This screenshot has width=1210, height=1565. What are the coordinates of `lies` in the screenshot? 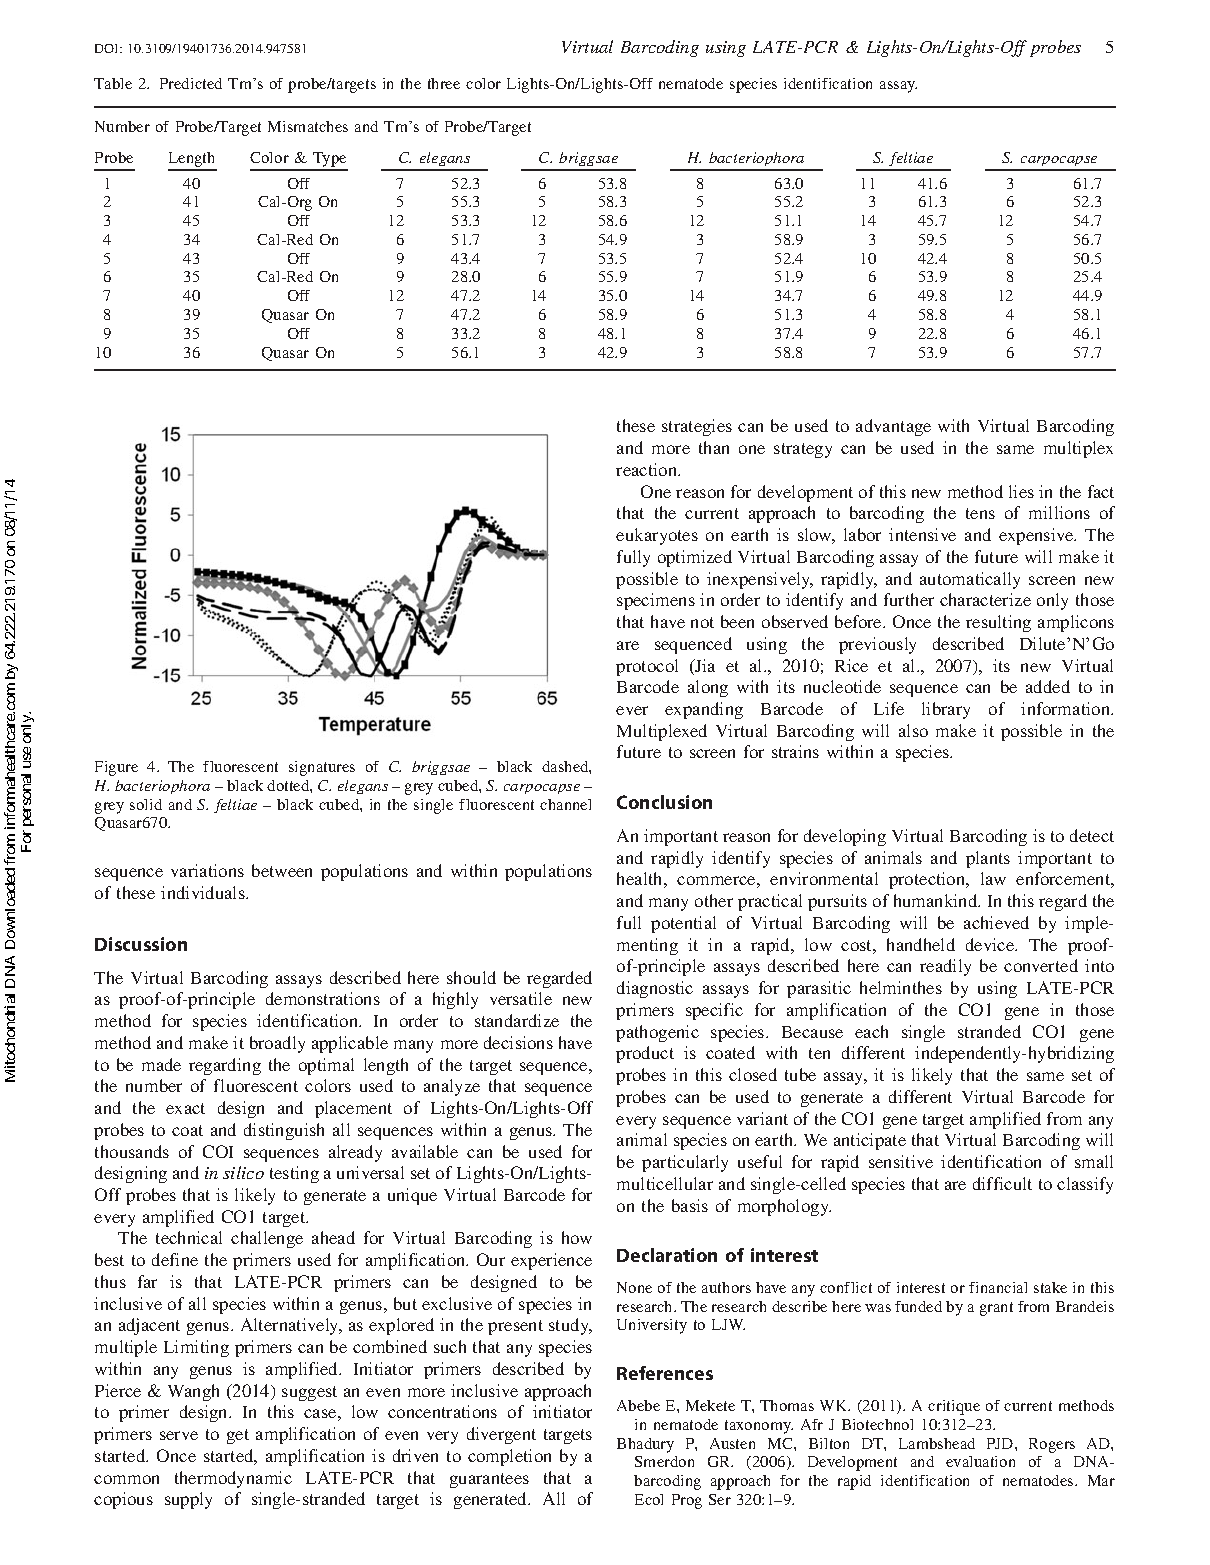 It's located at (1021, 491).
